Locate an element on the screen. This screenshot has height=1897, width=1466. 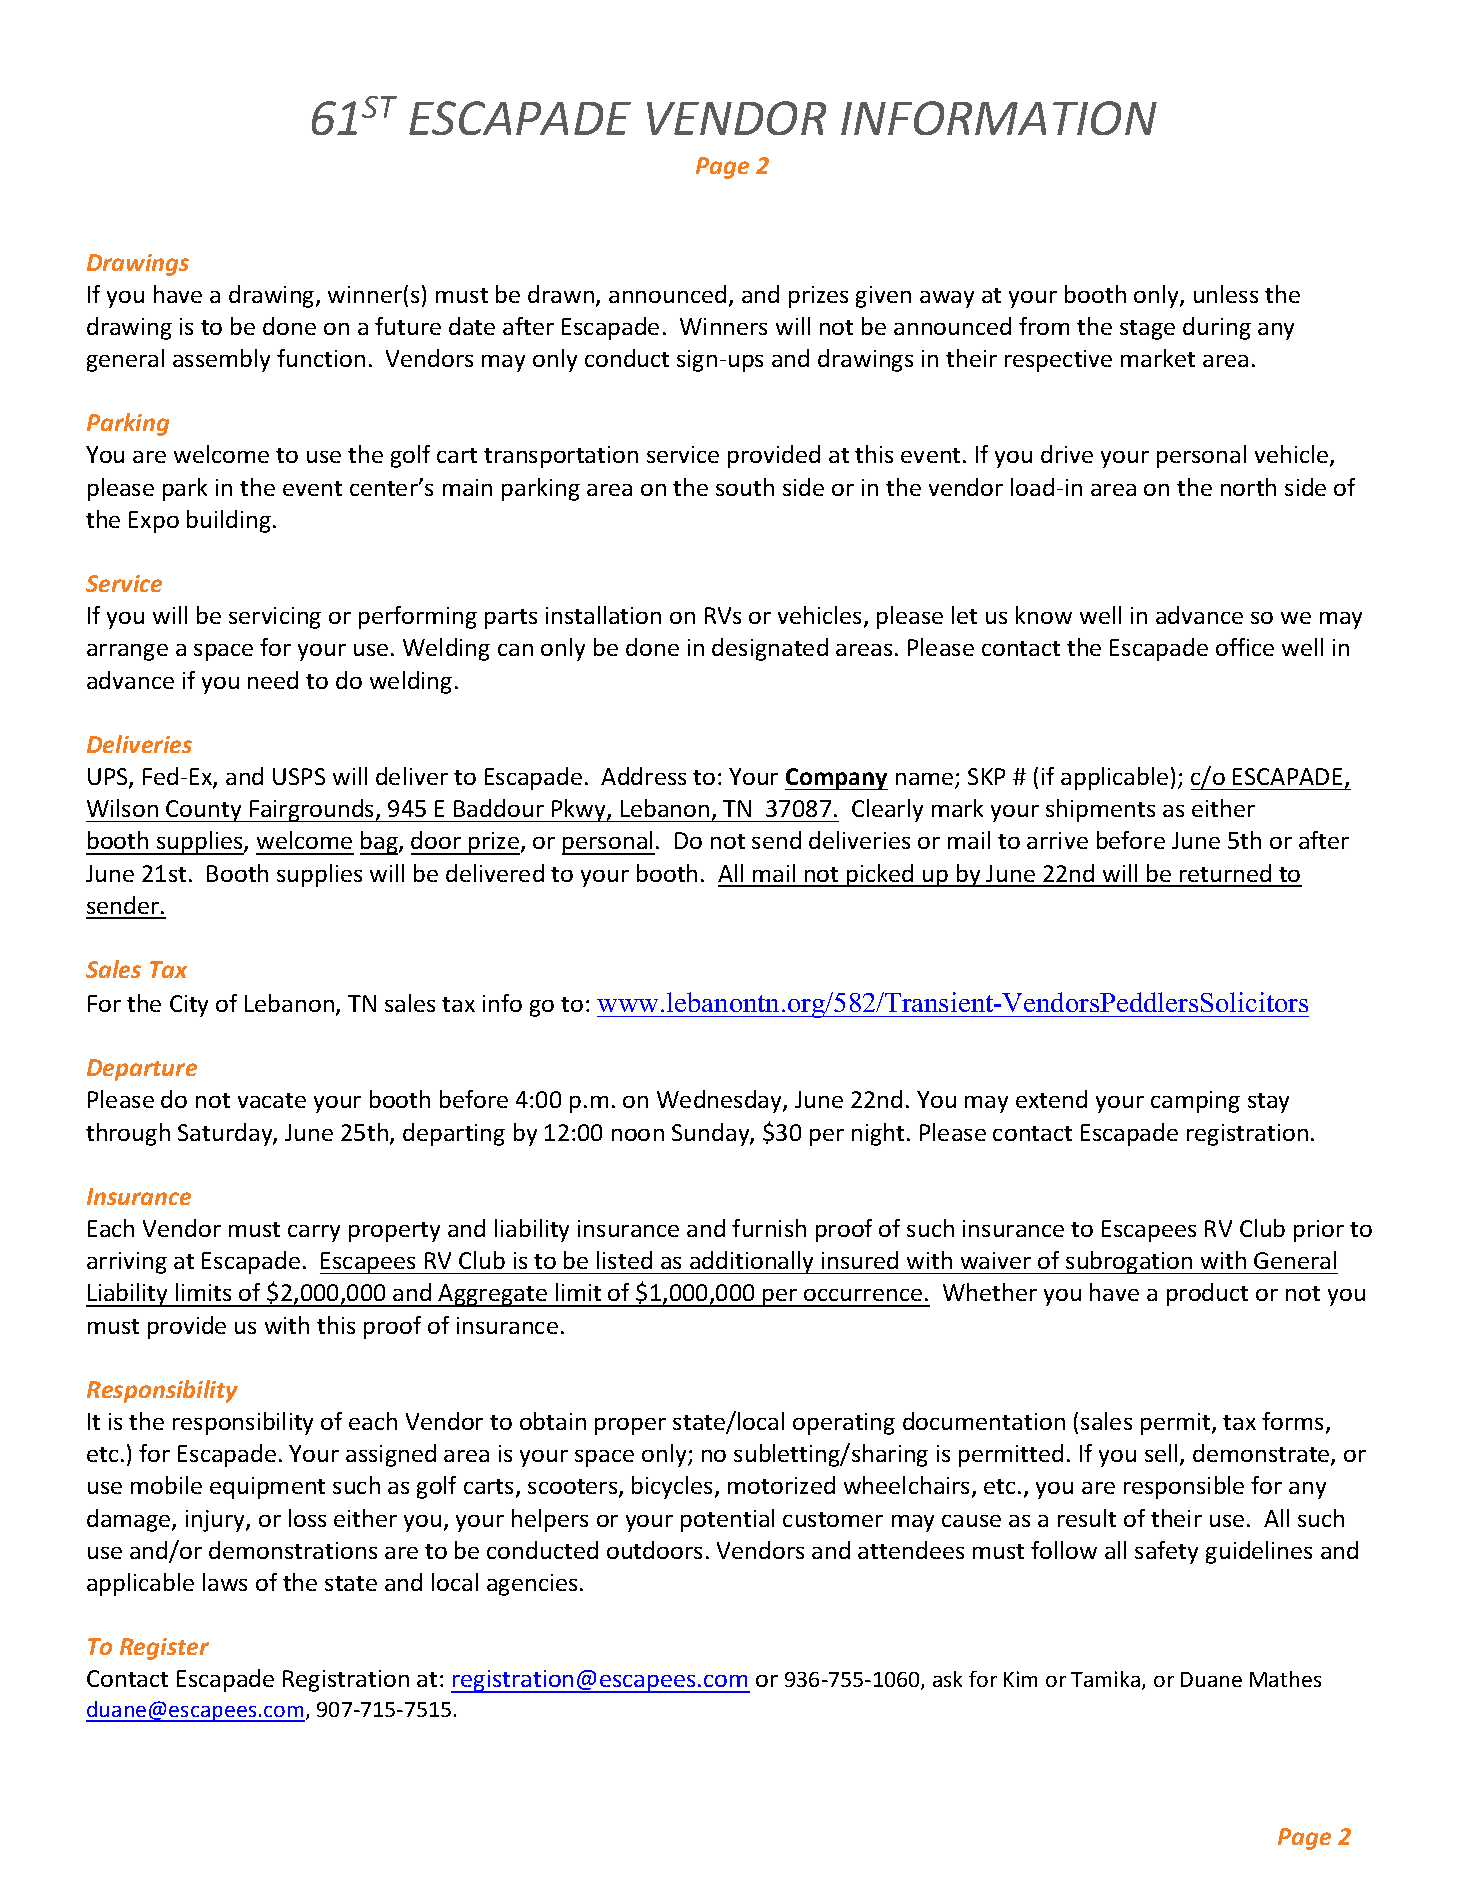
stage is located at coordinates (1147, 330).
